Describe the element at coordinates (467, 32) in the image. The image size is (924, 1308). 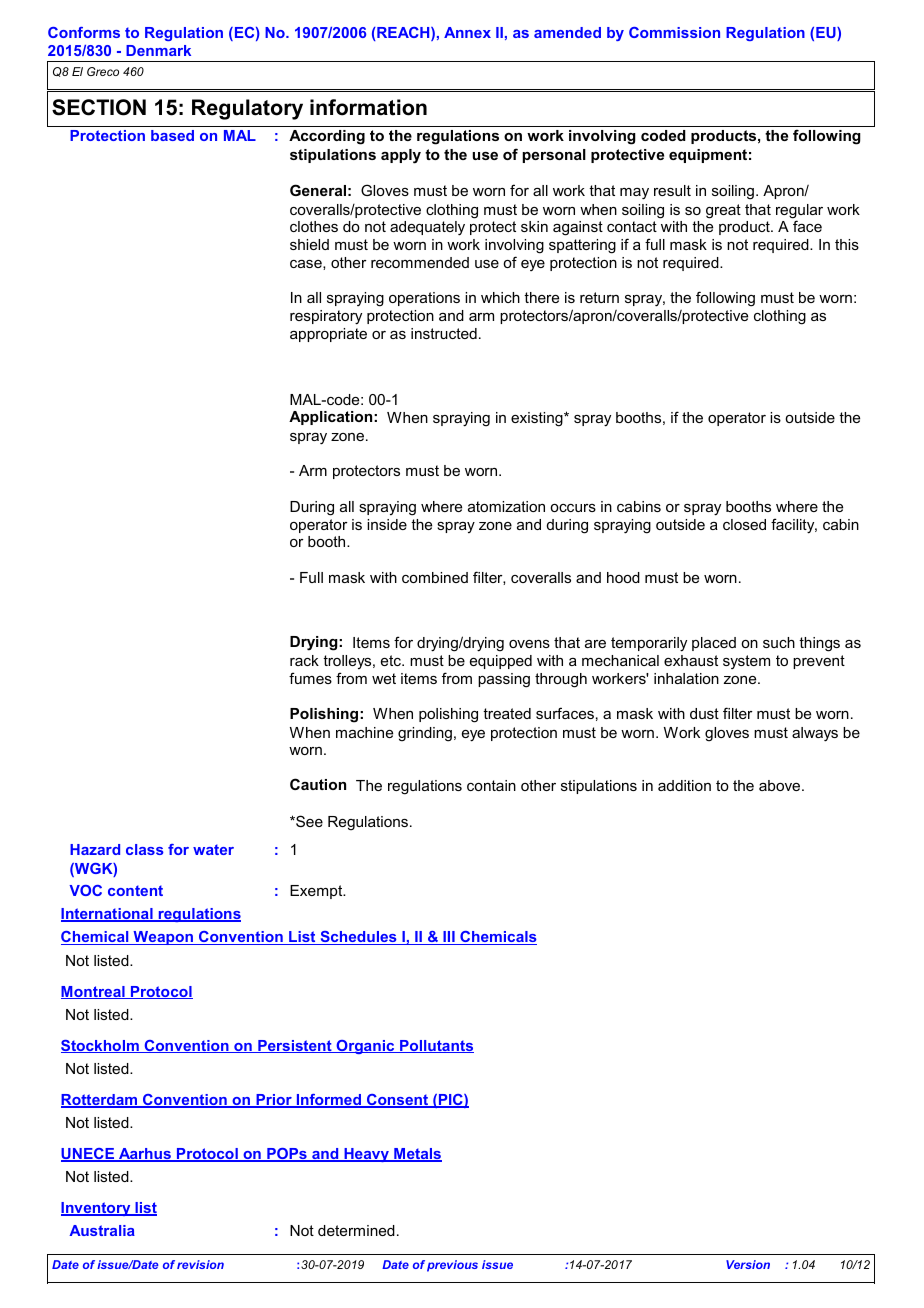
I see `Annex` at that location.
